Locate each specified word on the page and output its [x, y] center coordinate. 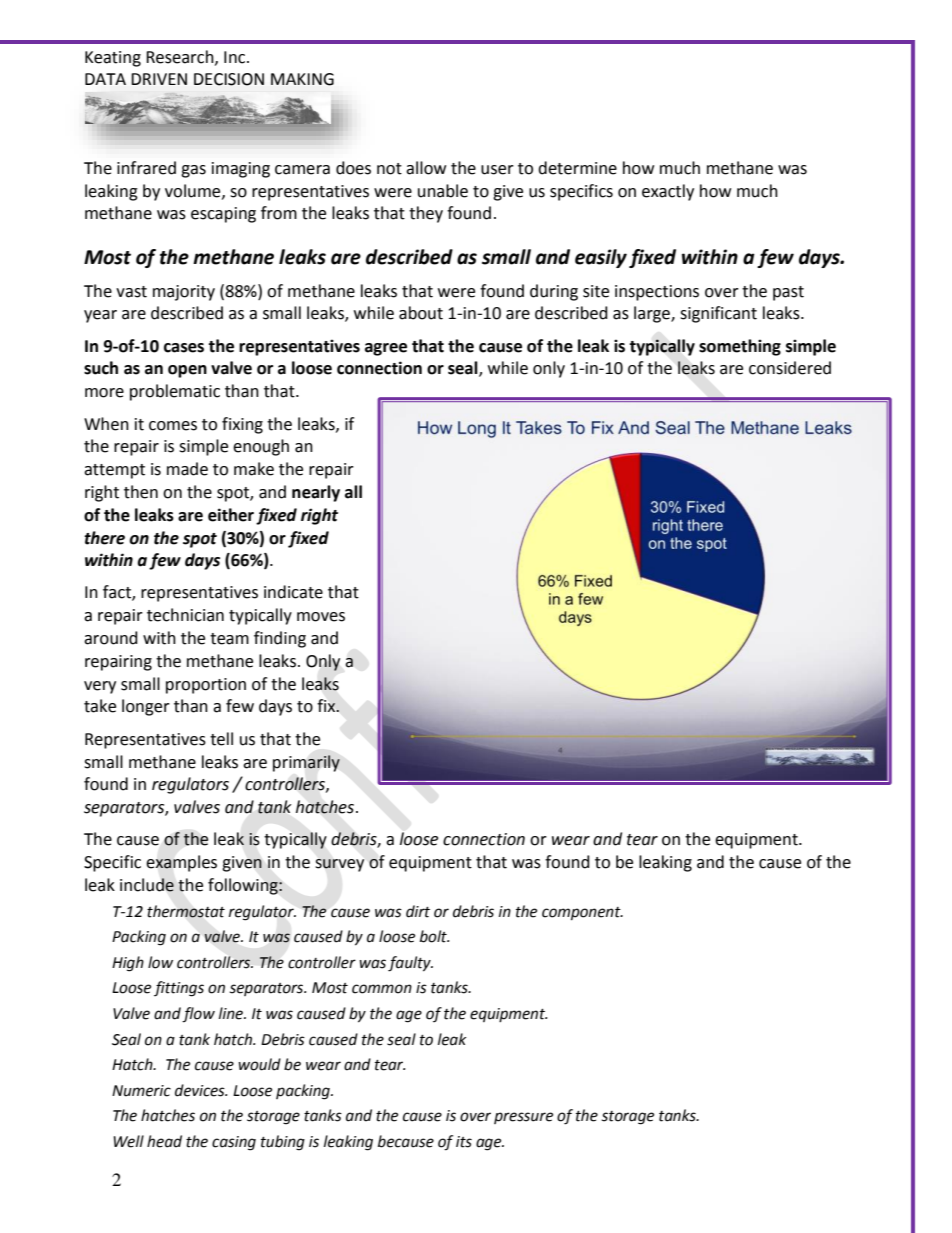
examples [181, 863]
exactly [668, 192]
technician [185, 615]
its [464, 1142]
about [421, 313]
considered [790, 368]
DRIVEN [159, 79]
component [582, 914]
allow [426, 168]
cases [184, 348]
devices [201, 1090]
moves [321, 617]
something [740, 347]
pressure [523, 1118]
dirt [418, 911]
